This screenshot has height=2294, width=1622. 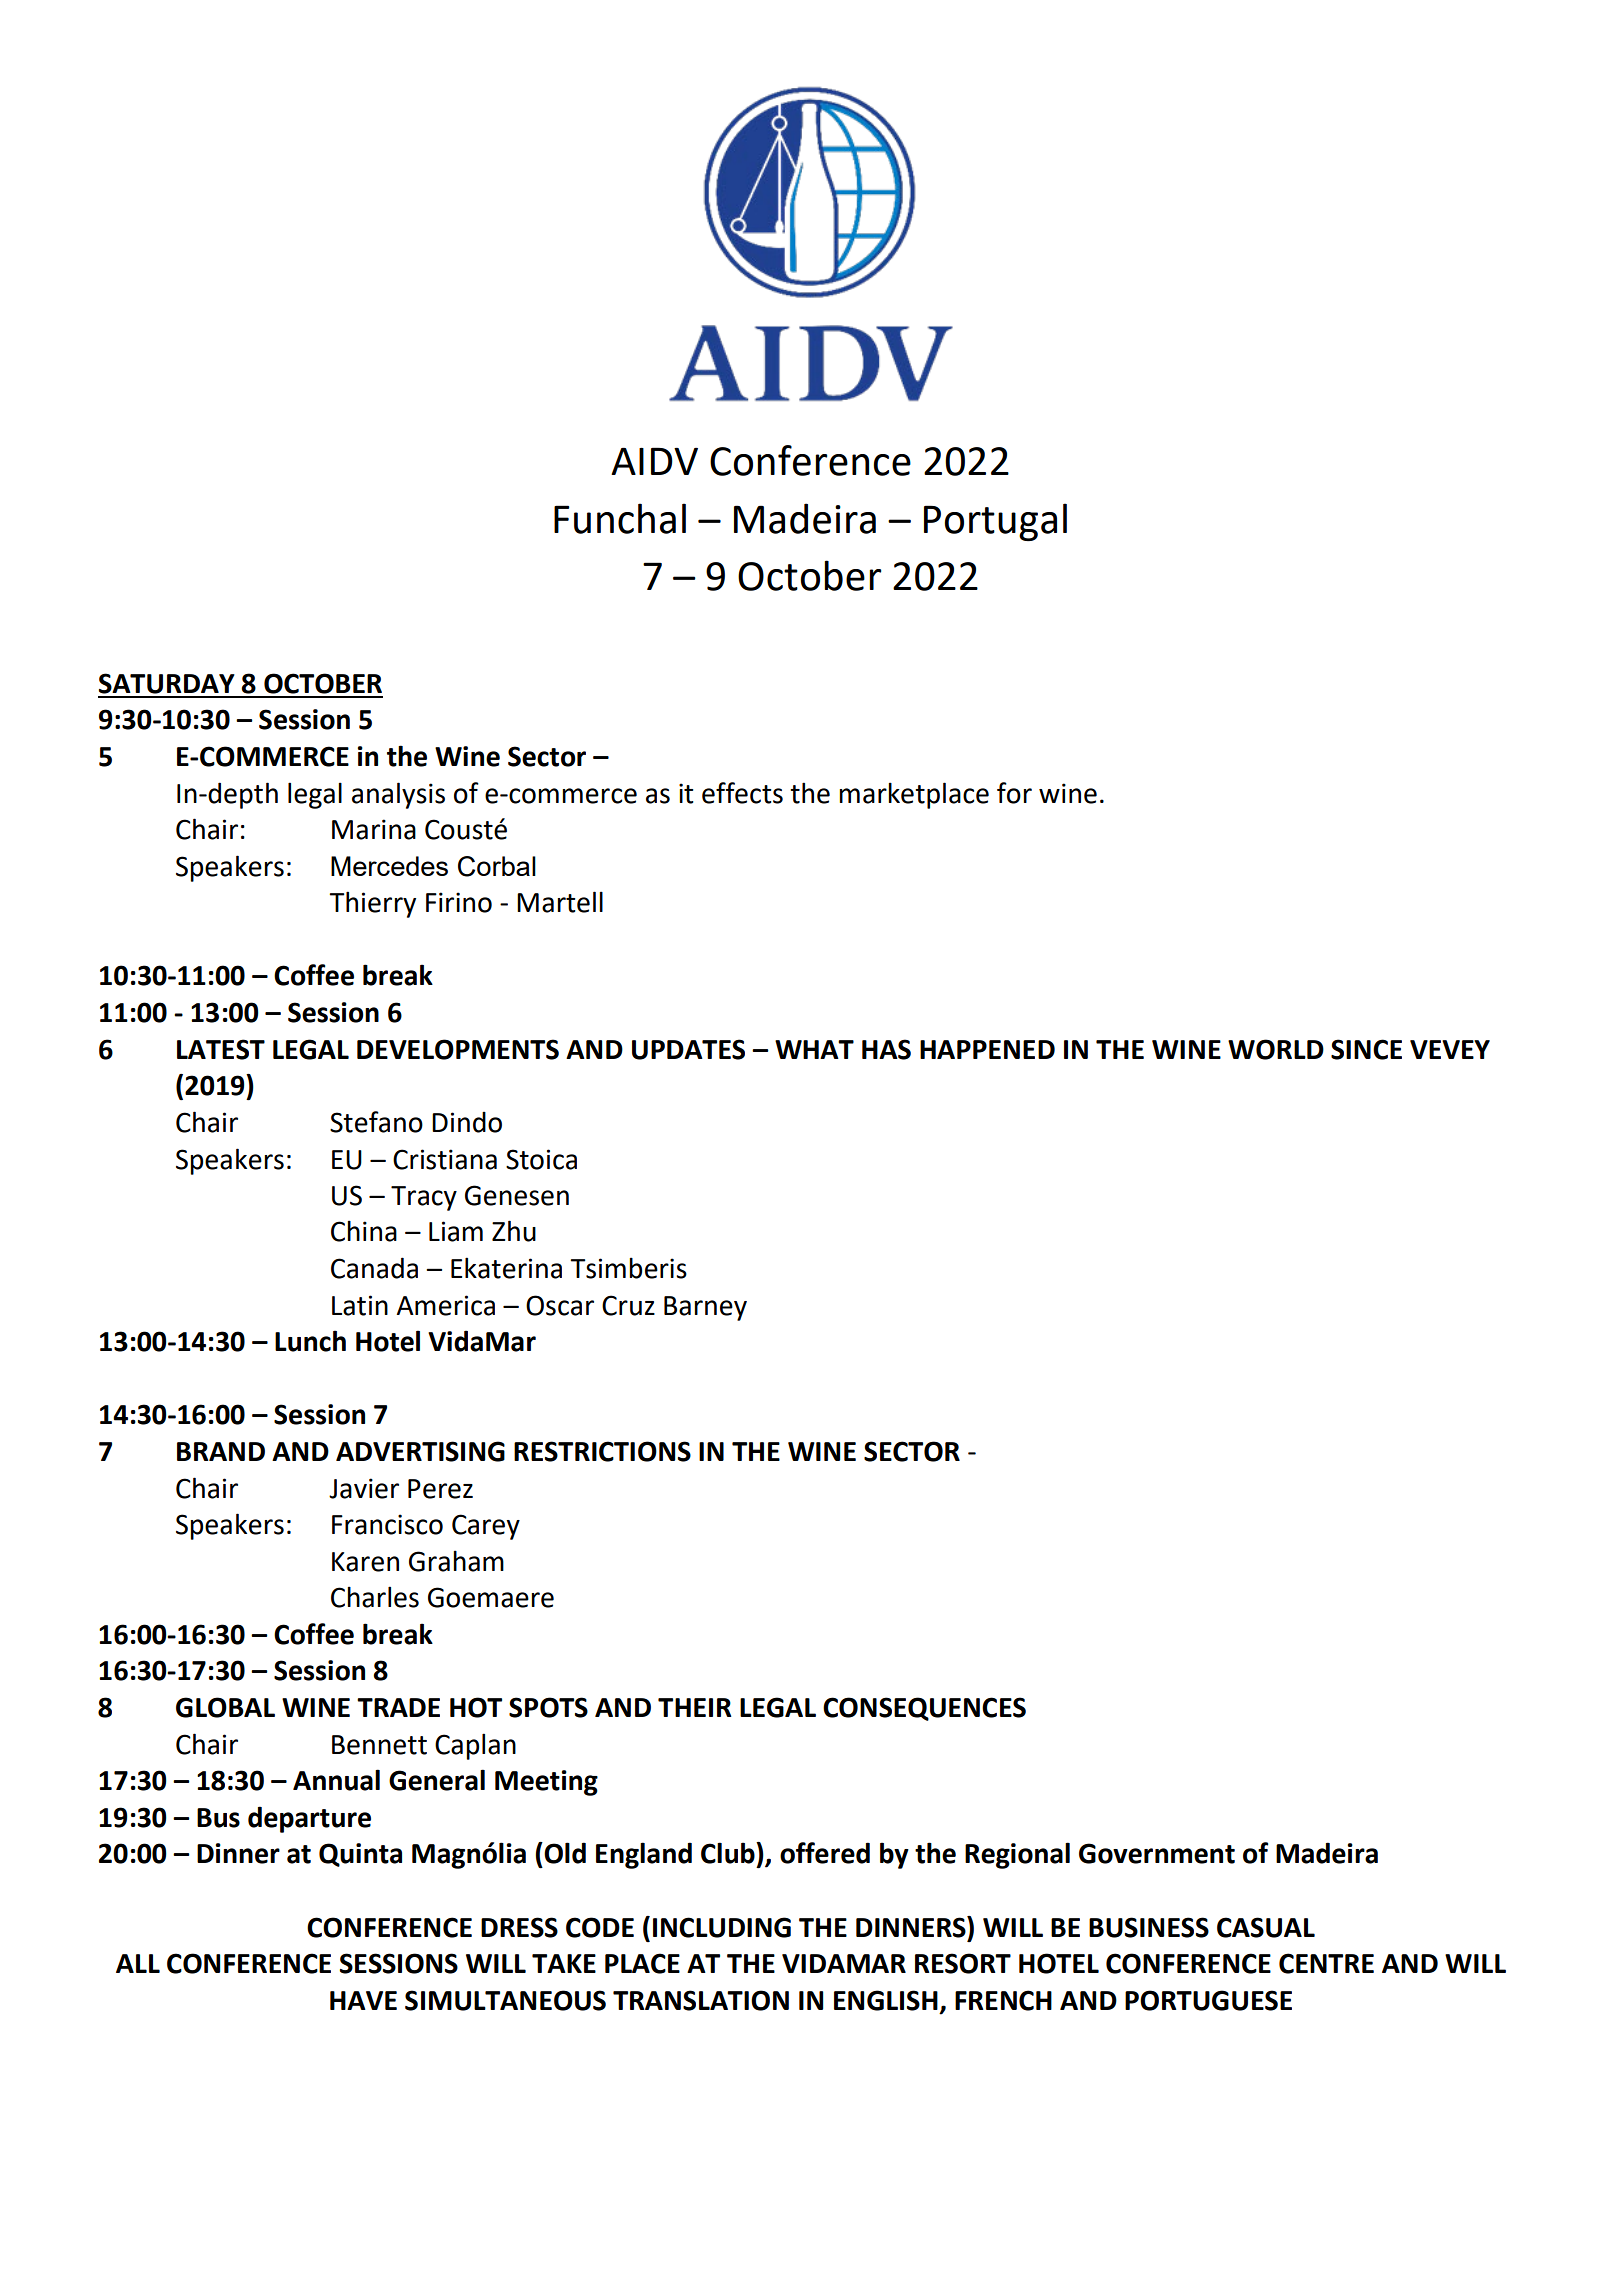 What do you see at coordinates (374, 1268) in the screenshot?
I see `Canada` at bounding box center [374, 1268].
